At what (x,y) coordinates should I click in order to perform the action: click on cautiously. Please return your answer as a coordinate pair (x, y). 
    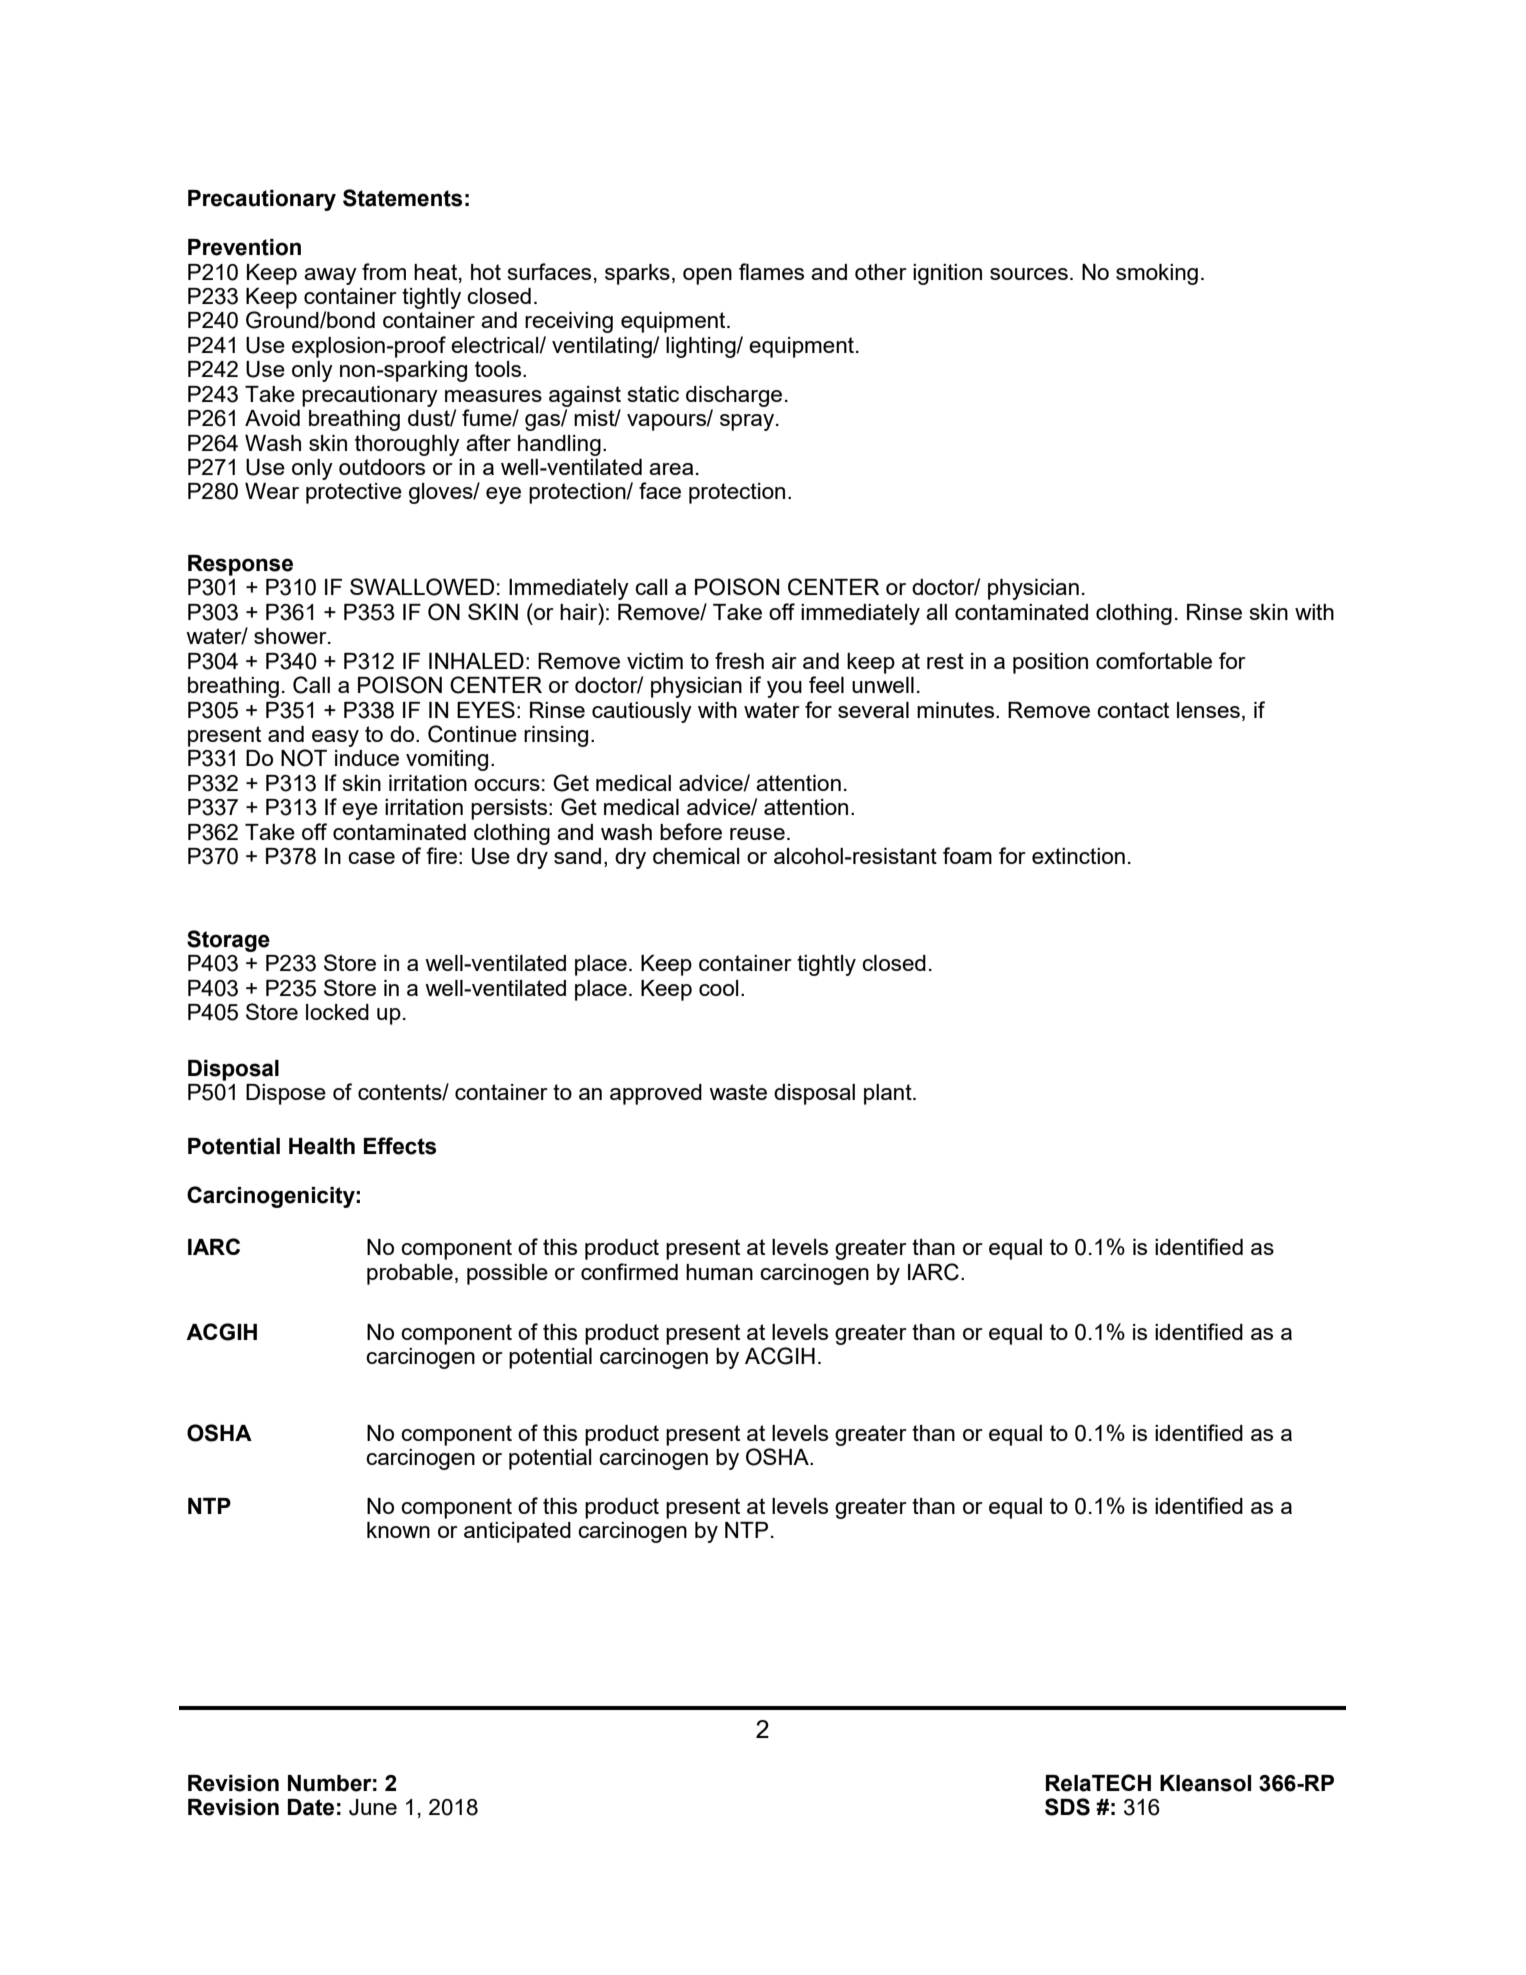
    Looking at the image, I should click on (642, 712).
